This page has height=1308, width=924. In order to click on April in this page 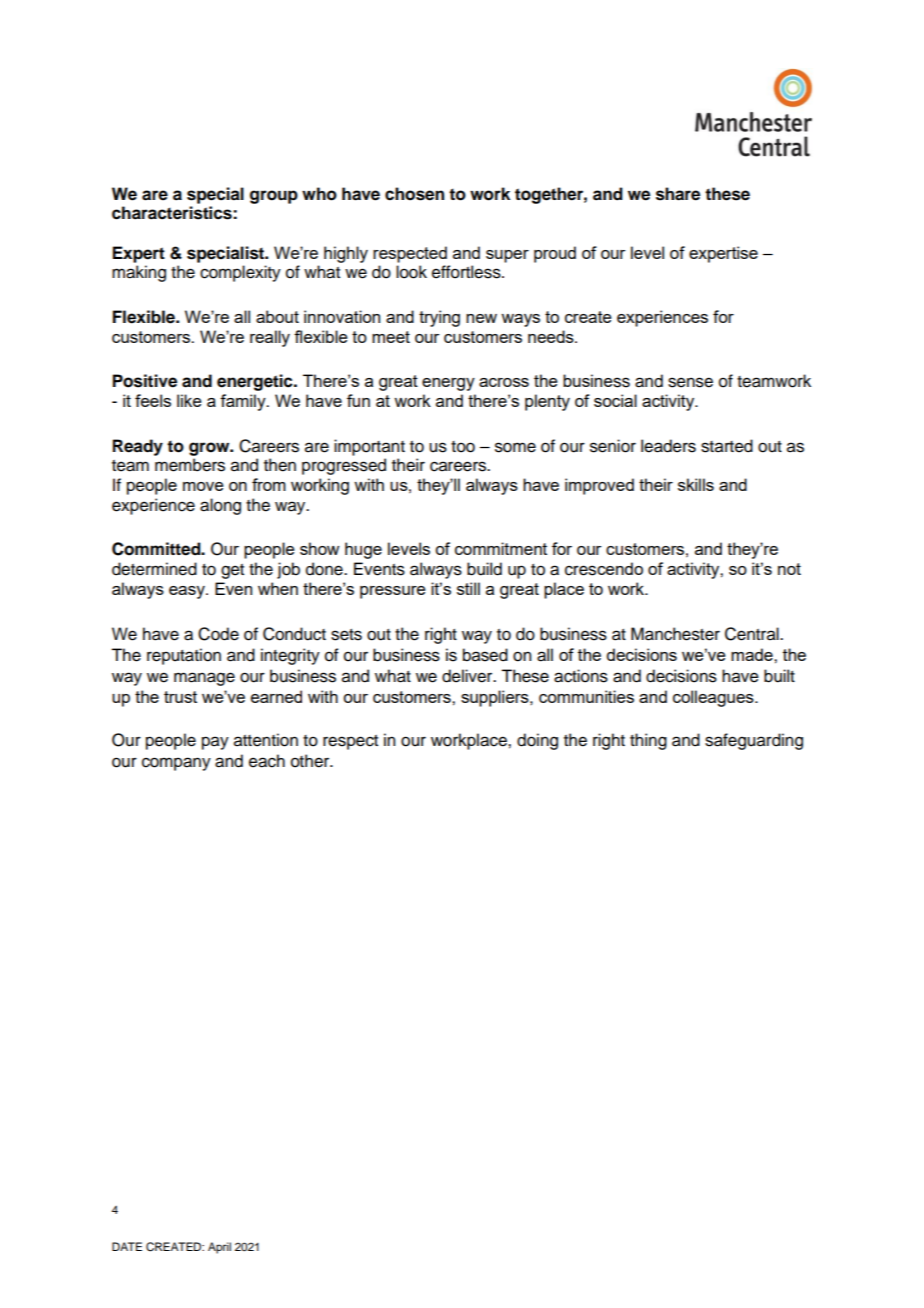, I will do `click(219, 1248)`.
